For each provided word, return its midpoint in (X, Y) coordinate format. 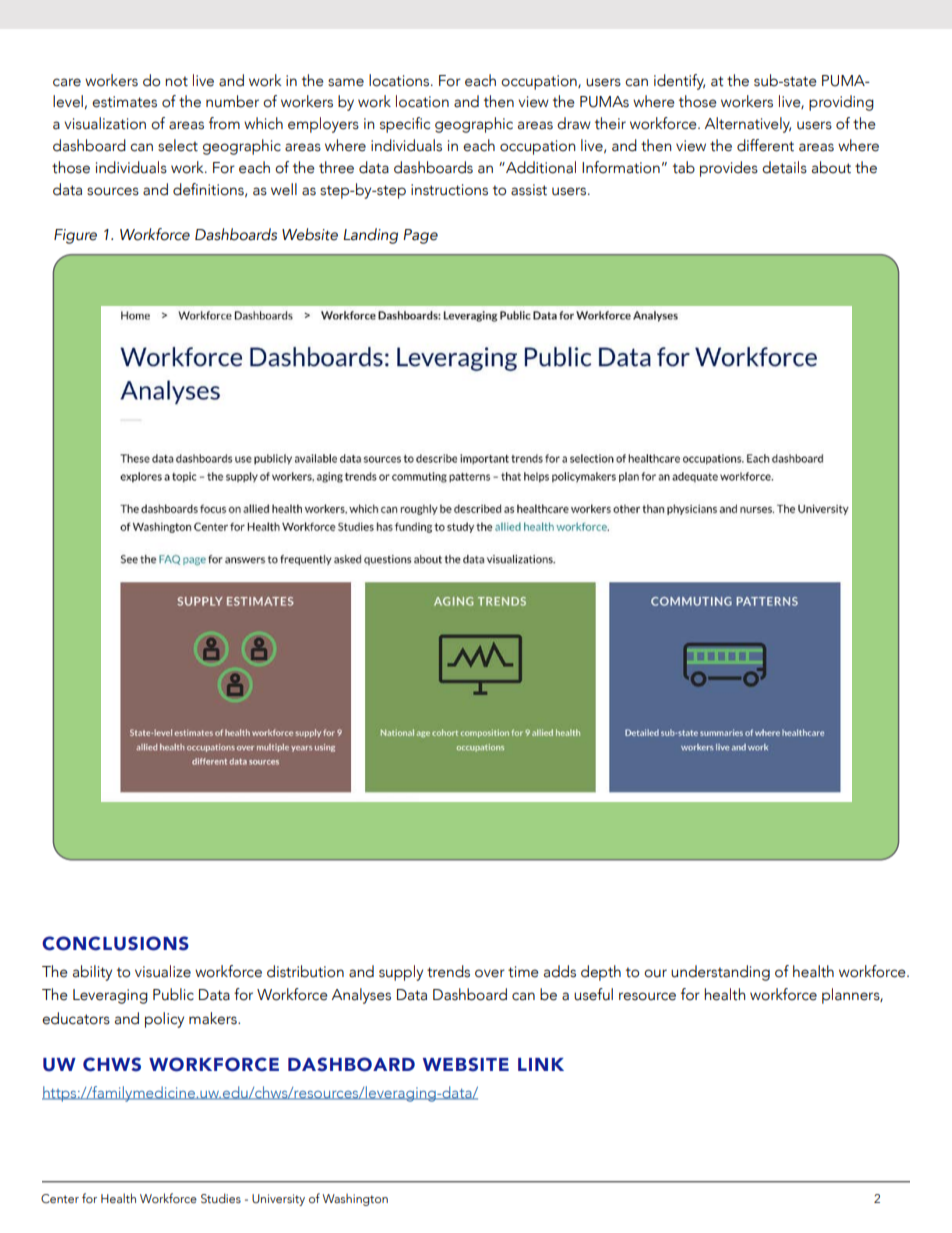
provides (729, 169)
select (178, 145)
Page (420, 236)
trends (448, 971)
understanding (720, 973)
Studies (221, 1198)
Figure (75, 236)
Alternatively (748, 125)
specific (405, 125)
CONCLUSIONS (115, 943)
